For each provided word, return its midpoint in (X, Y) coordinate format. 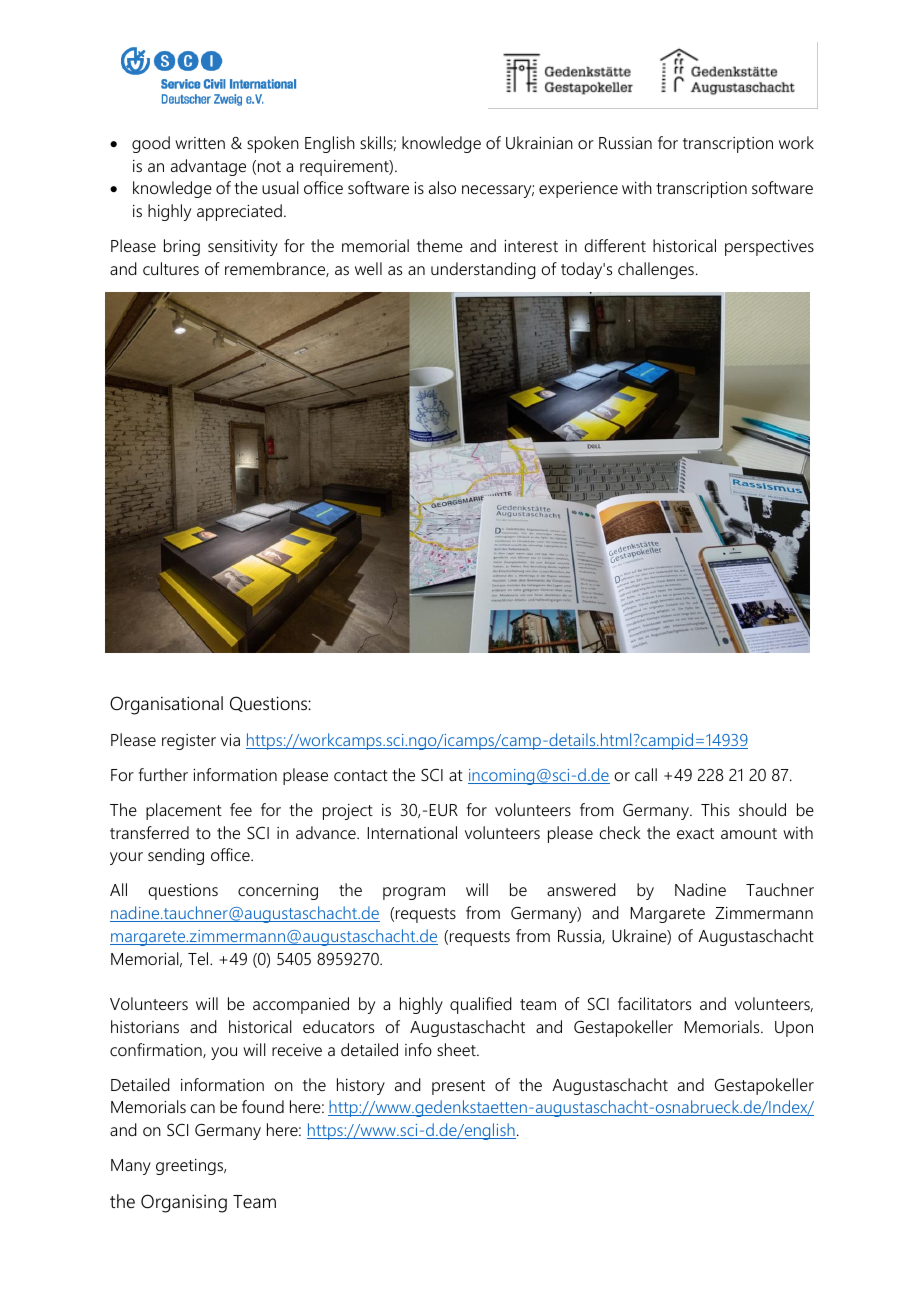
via (230, 740)
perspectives (769, 248)
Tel (199, 958)
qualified (481, 1005)
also (442, 187)
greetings (191, 1167)
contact (361, 775)
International (412, 832)
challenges (656, 270)
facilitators (654, 1003)
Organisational (166, 705)
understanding (483, 270)
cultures (171, 268)
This (715, 809)
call (646, 774)
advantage (208, 167)
